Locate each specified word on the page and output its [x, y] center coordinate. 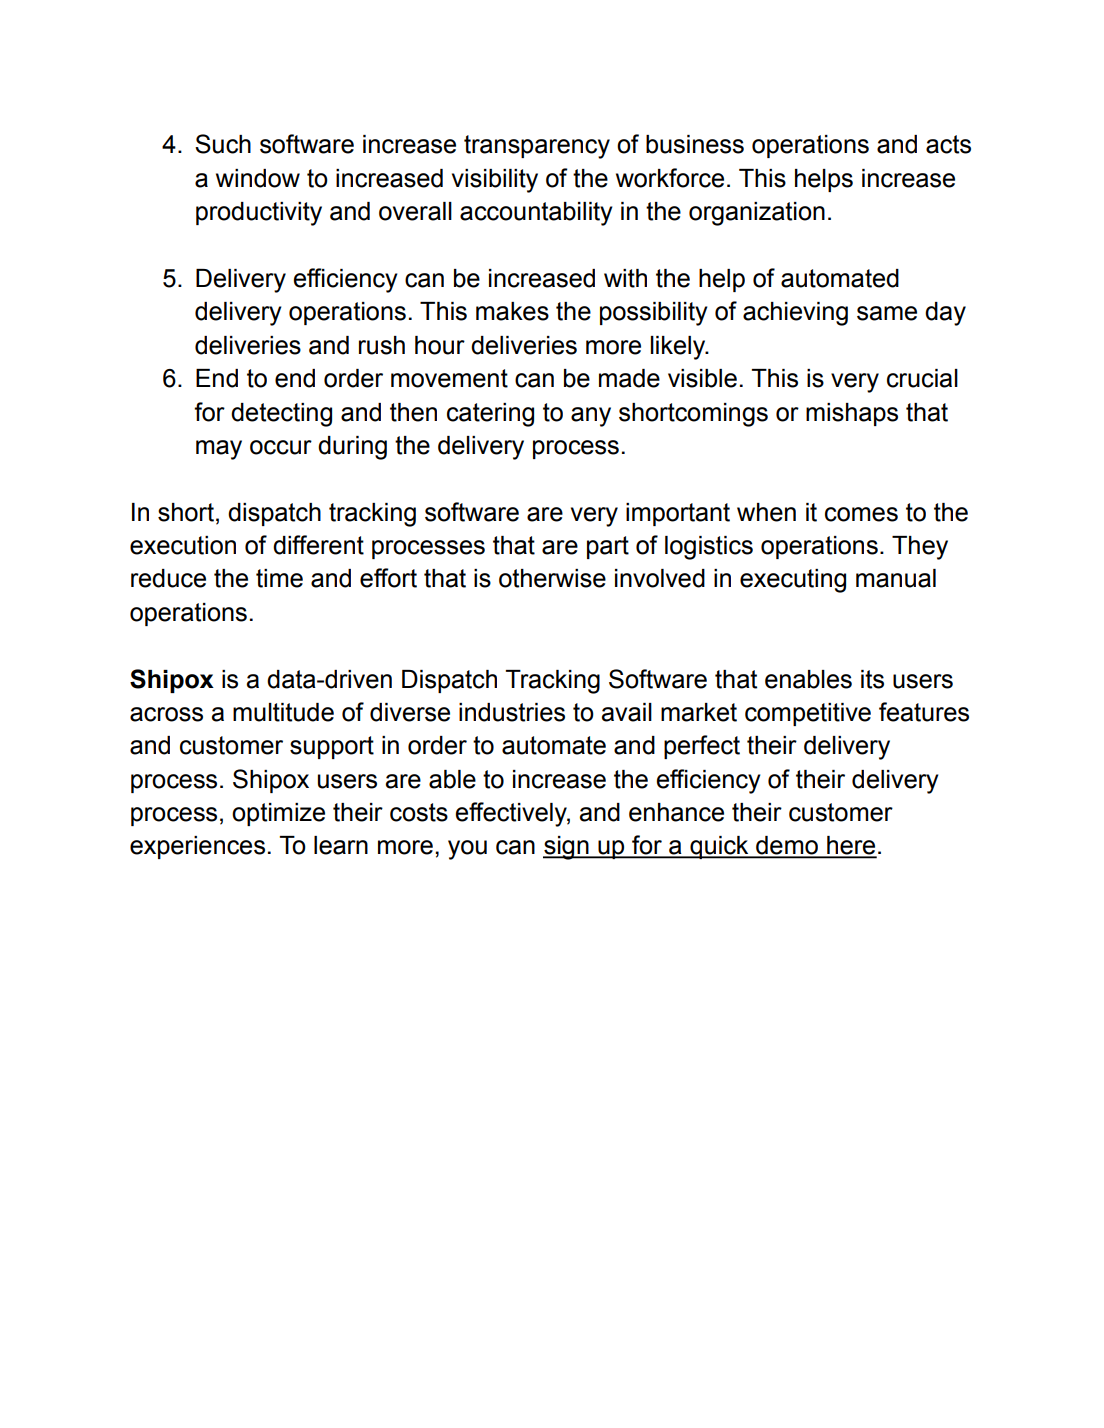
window [258, 178]
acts [948, 144]
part [608, 547]
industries [512, 712]
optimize [278, 814]
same [887, 313]
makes [512, 311]
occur [281, 447]
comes [861, 514]
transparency [537, 147]
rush [382, 345]
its [872, 679]
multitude [283, 712]
